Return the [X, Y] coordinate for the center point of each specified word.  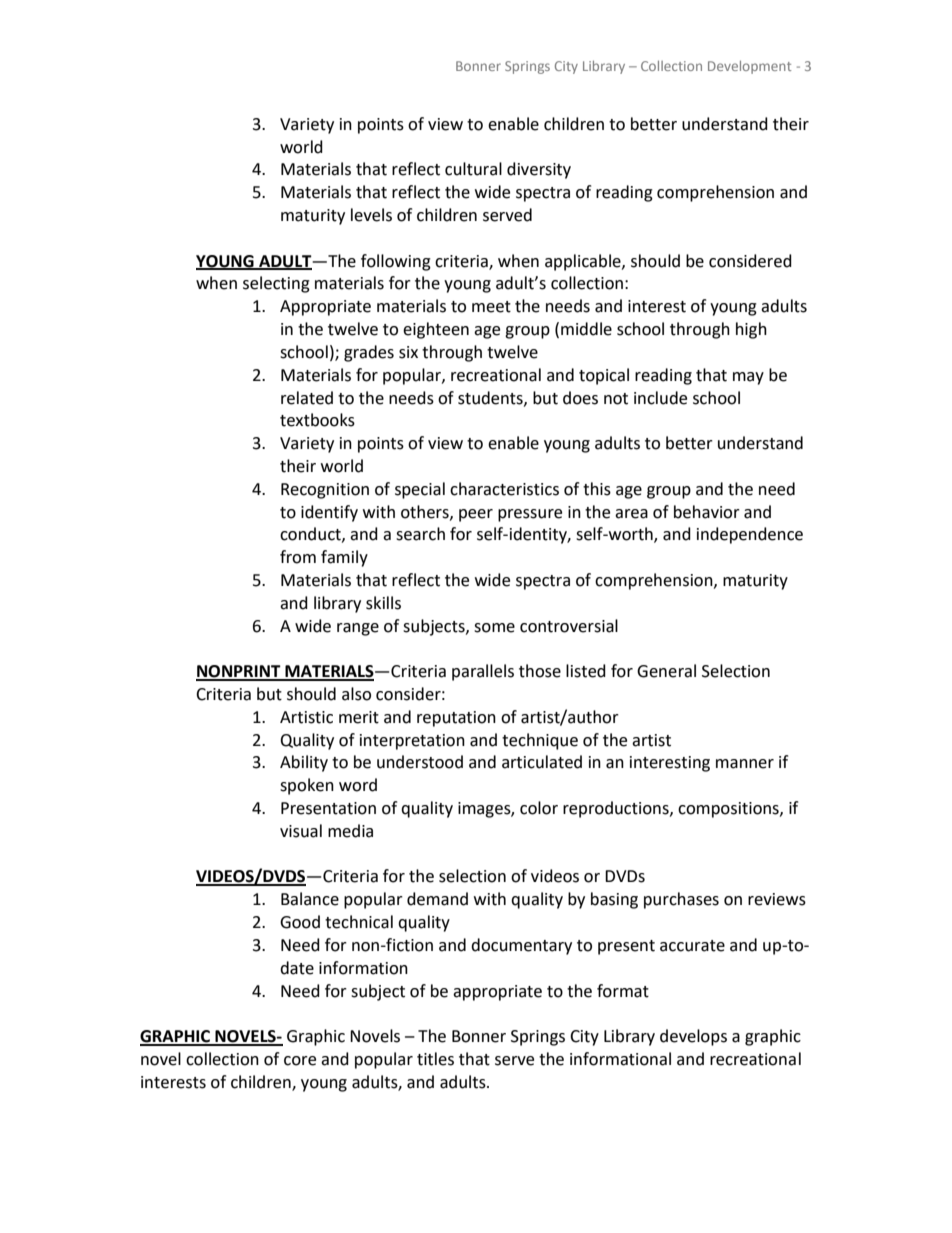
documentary [521, 946]
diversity [539, 170]
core [300, 1061]
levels [371, 215]
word [358, 785]
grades [369, 353]
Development [749, 67]
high [751, 330]
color [539, 808]
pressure [530, 515]
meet [491, 307]
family [344, 558]
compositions [729, 810]
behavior [707, 512]
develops [693, 1037]
